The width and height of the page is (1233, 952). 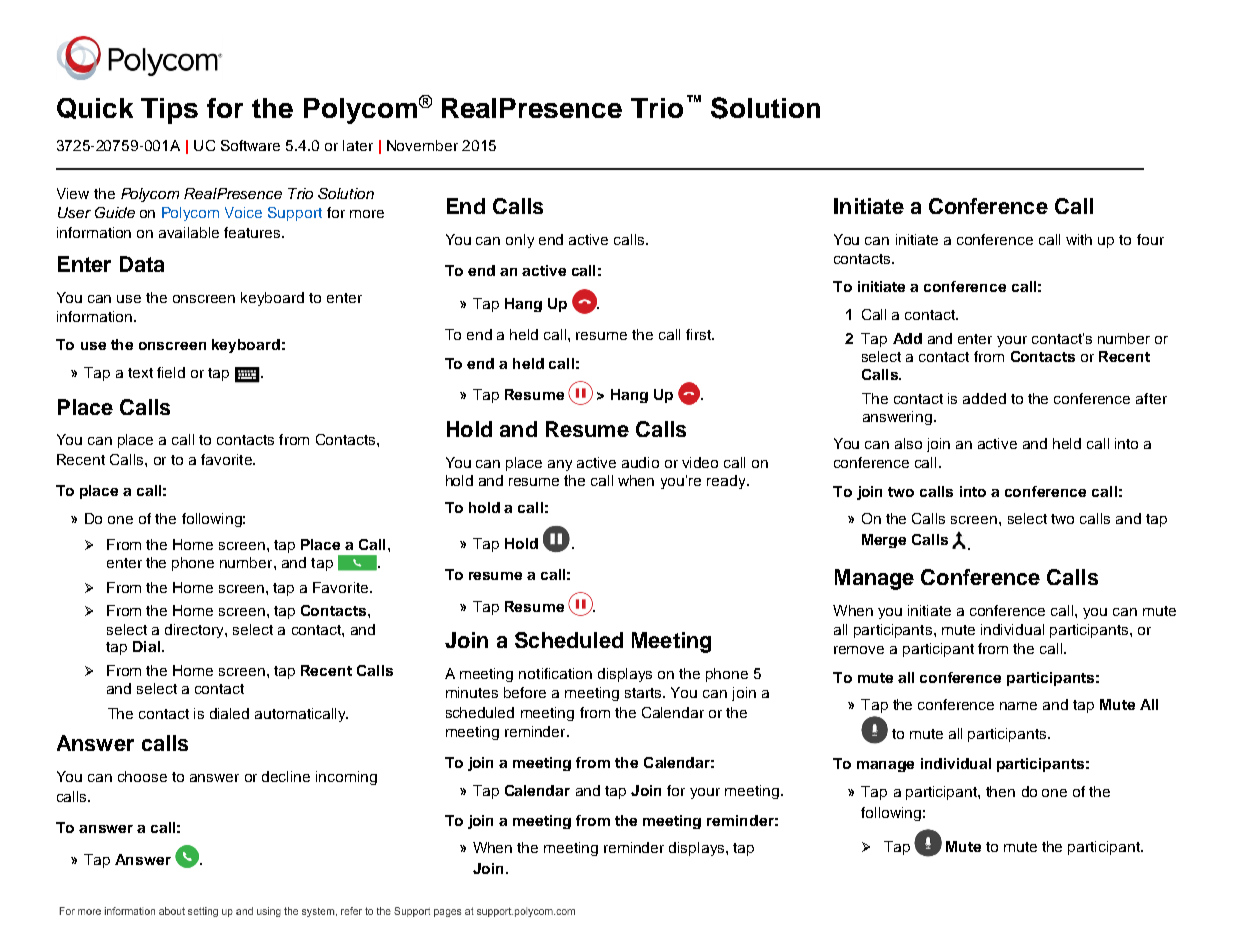 I want to click on choose, so click(x=142, y=776).
